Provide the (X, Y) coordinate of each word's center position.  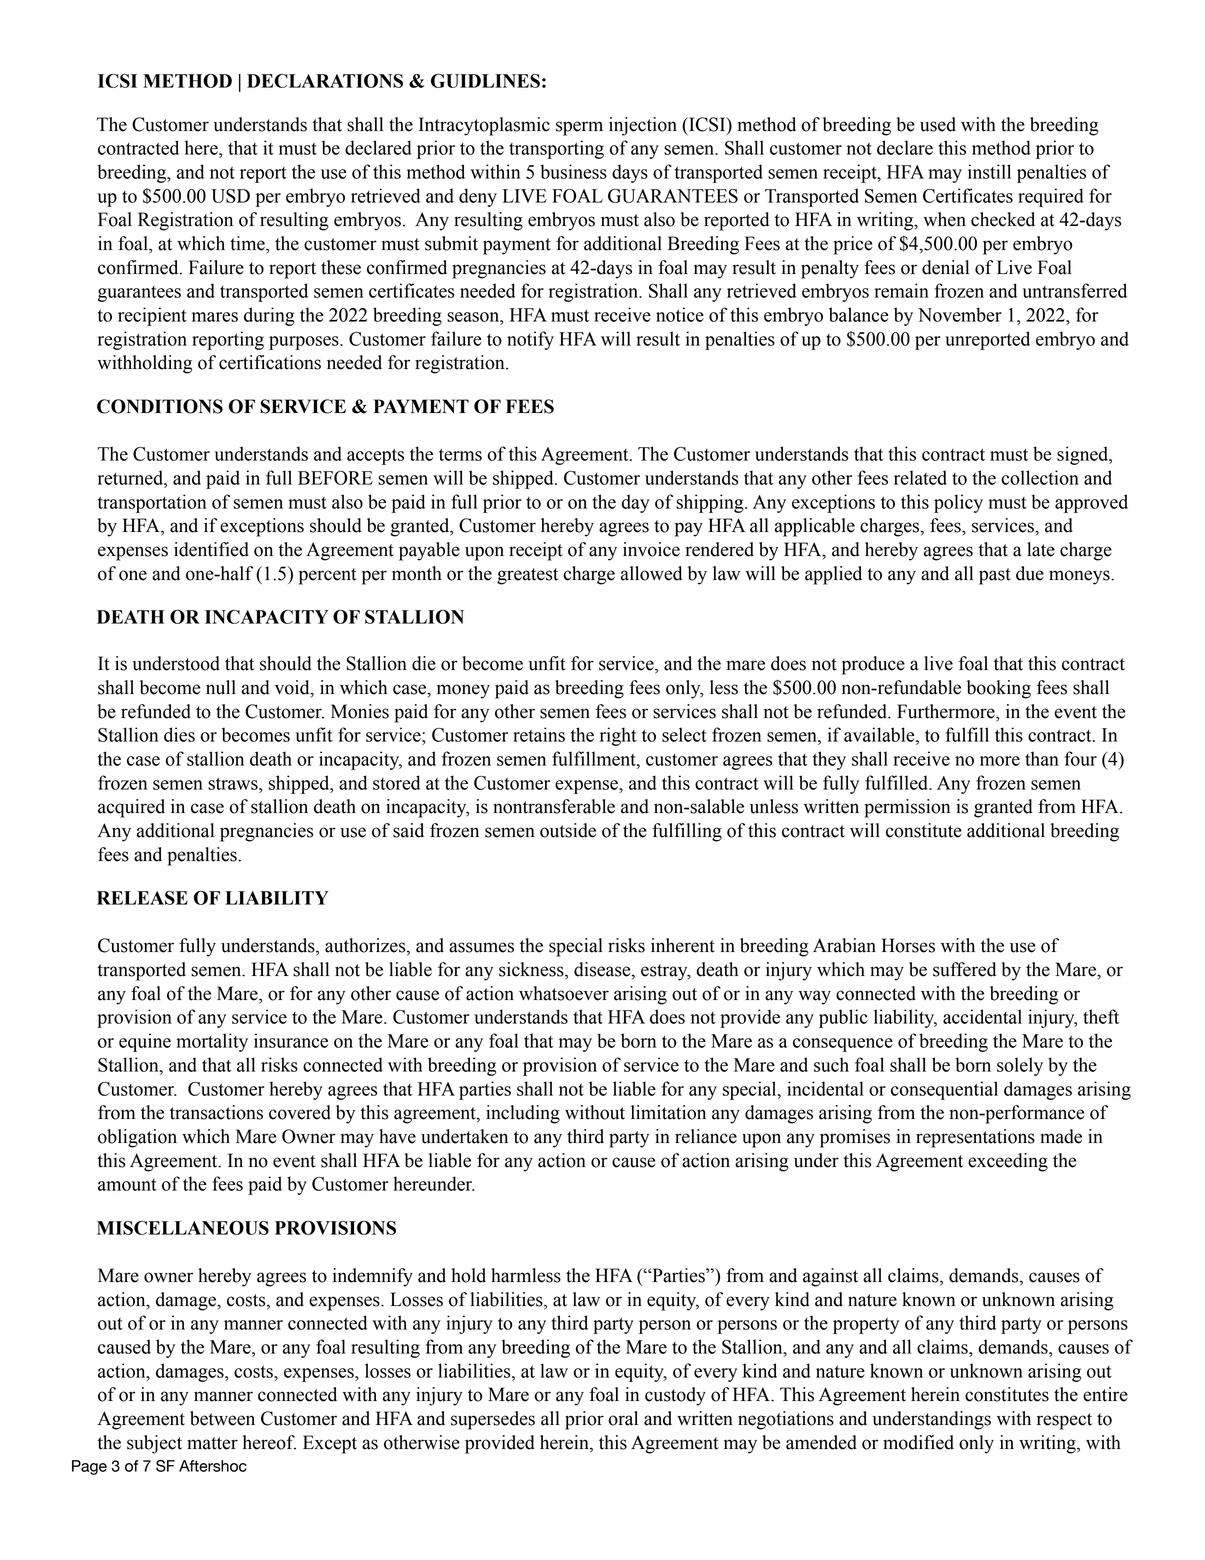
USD (230, 196)
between (222, 1418)
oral (623, 1418)
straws (234, 784)
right (618, 736)
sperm (579, 128)
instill (989, 171)
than (1042, 758)
